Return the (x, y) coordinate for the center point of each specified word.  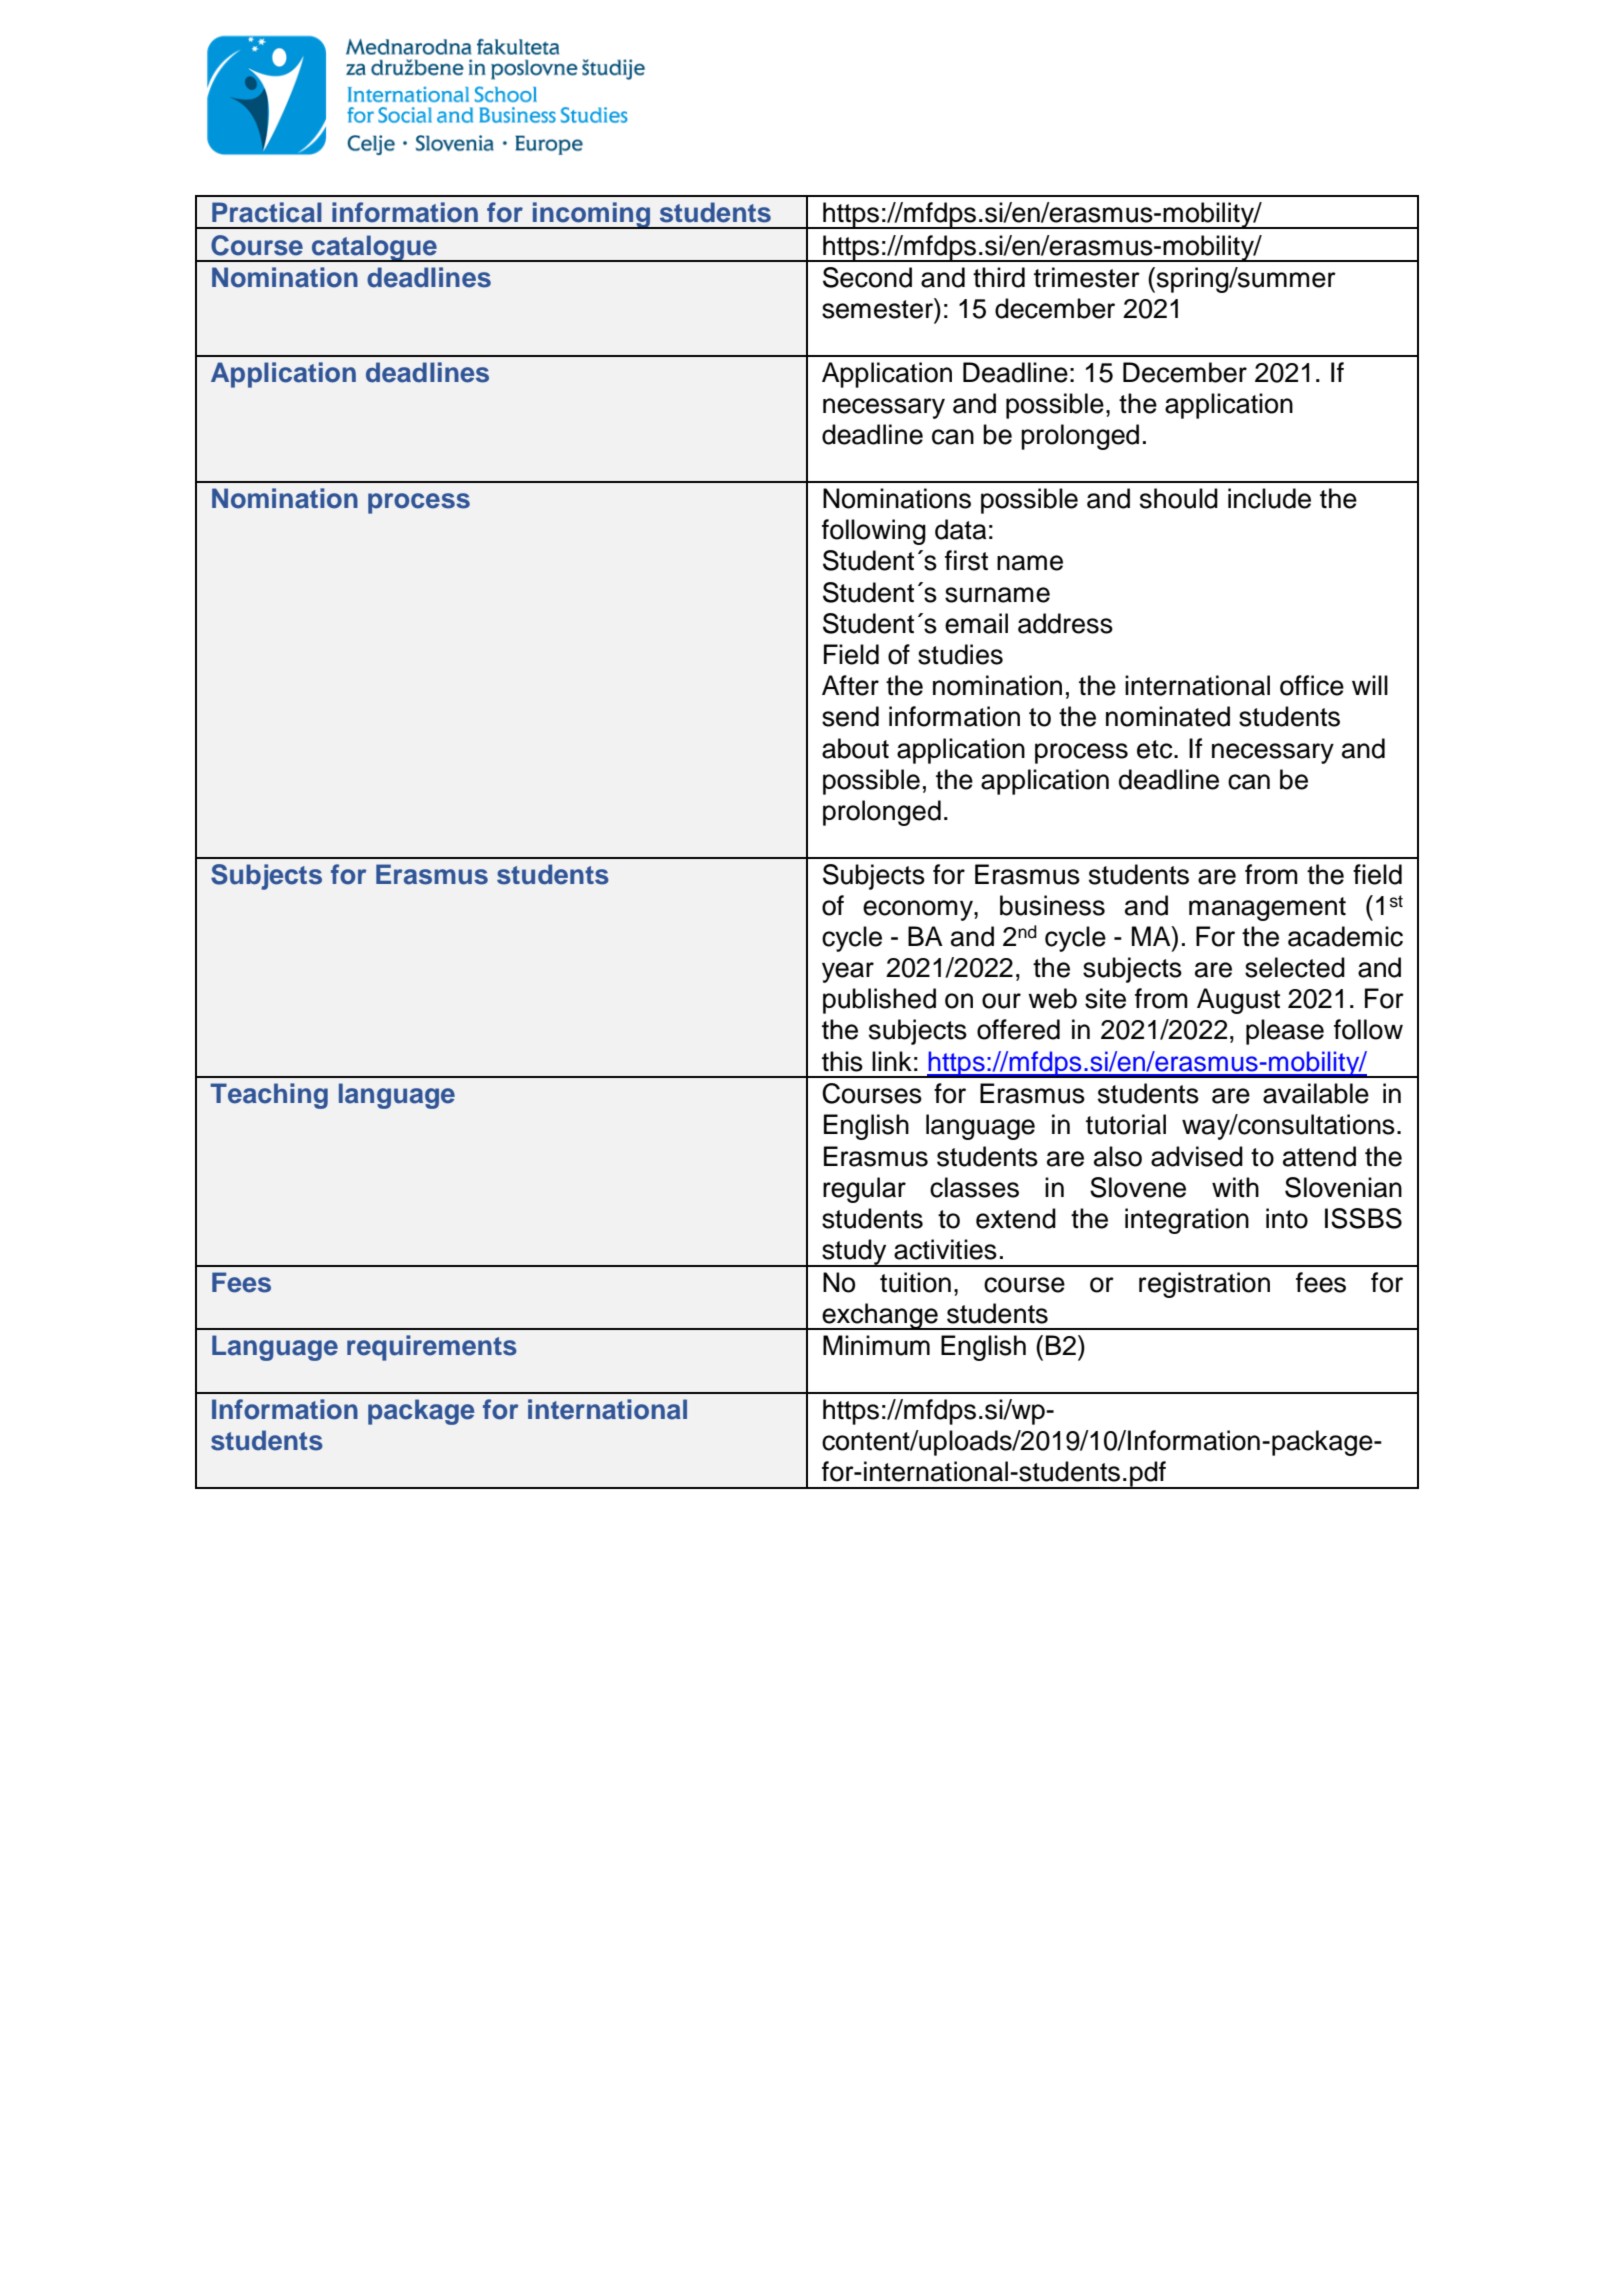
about (855, 748)
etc (1156, 749)
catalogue (374, 248)
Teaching (269, 1096)
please (1285, 1032)
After (850, 685)
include (1269, 498)
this (842, 1061)
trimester (1087, 277)
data (960, 529)
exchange (880, 1316)
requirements (432, 1348)
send (850, 716)
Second (867, 277)
